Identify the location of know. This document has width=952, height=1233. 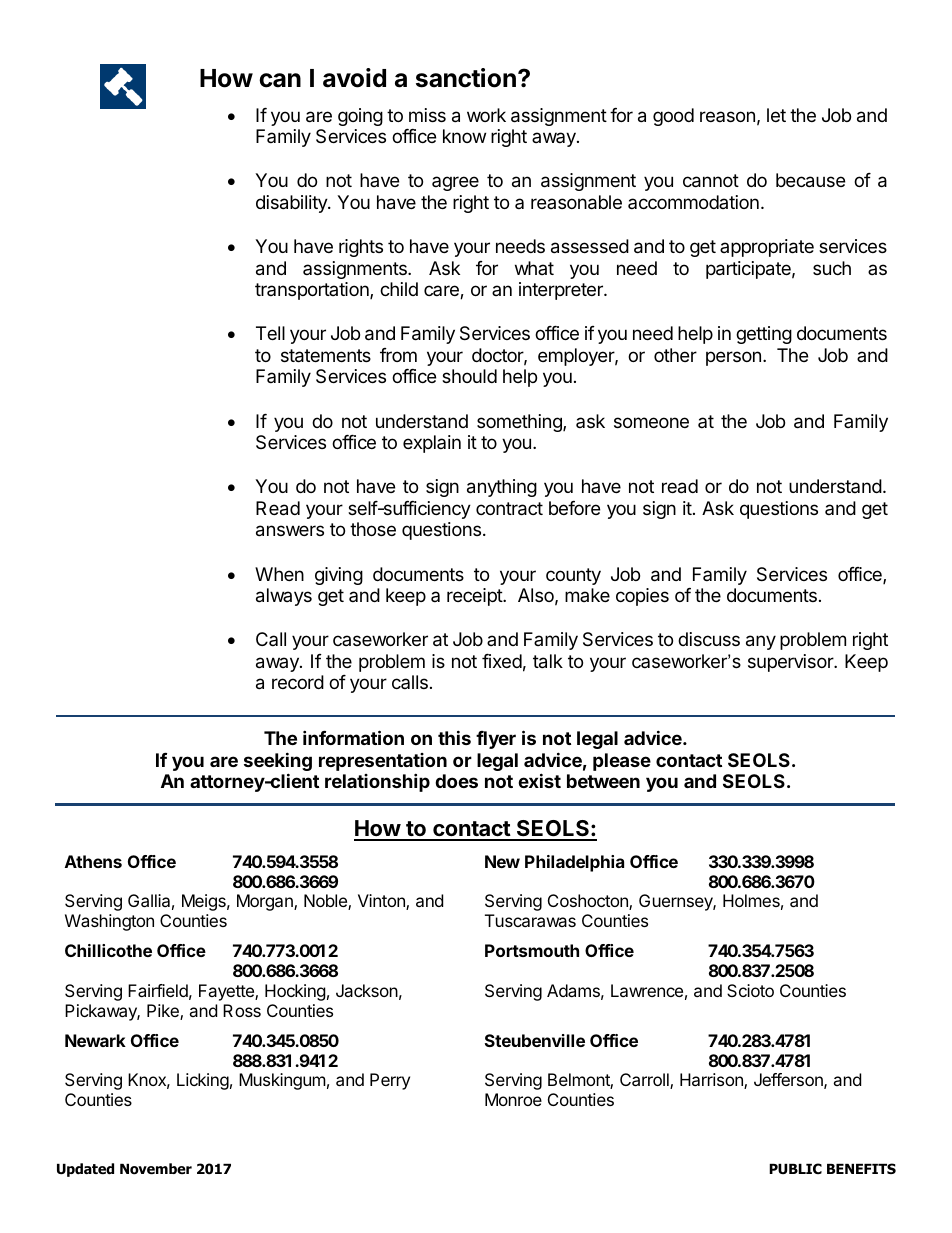
(464, 136).
